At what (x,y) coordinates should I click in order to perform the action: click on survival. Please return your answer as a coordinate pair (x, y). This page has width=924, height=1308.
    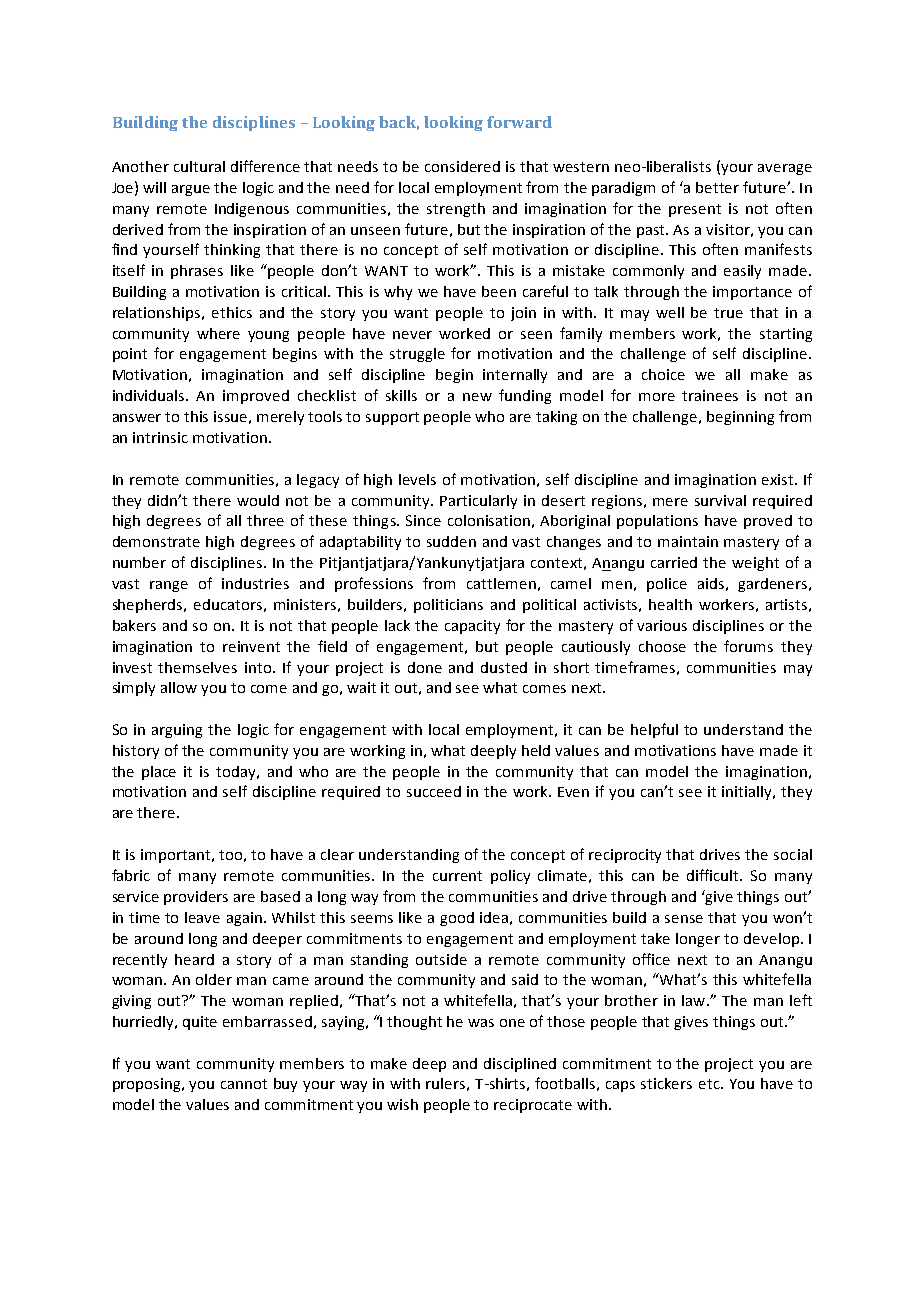
    Looking at the image, I should click on (720, 500).
